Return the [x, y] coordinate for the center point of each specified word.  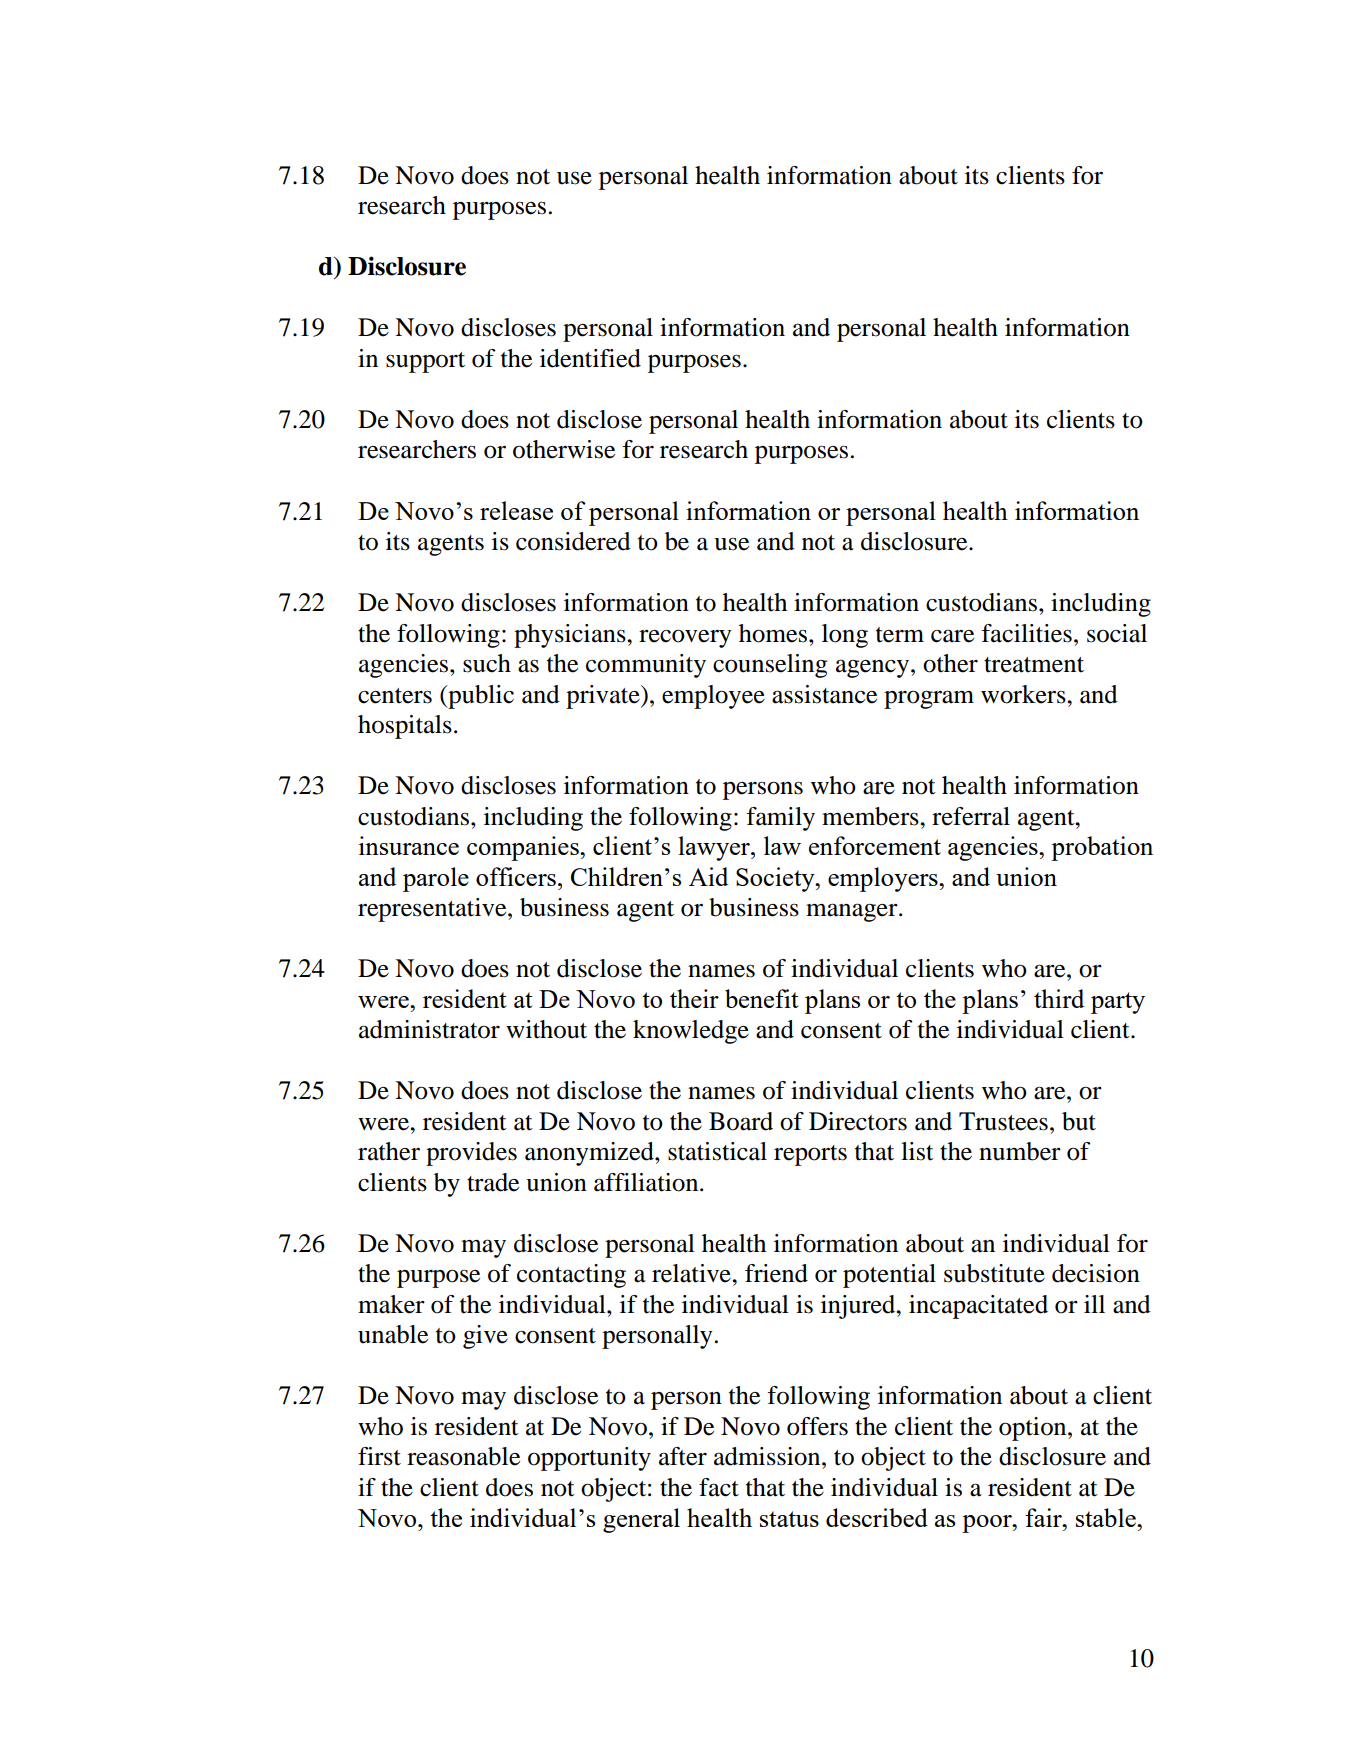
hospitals [405, 727]
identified [590, 358]
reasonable [463, 1456]
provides [471, 1154]
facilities [1026, 633]
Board [741, 1121]
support [425, 362]
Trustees [1003, 1121]
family [780, 819]
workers [1024, 694]
